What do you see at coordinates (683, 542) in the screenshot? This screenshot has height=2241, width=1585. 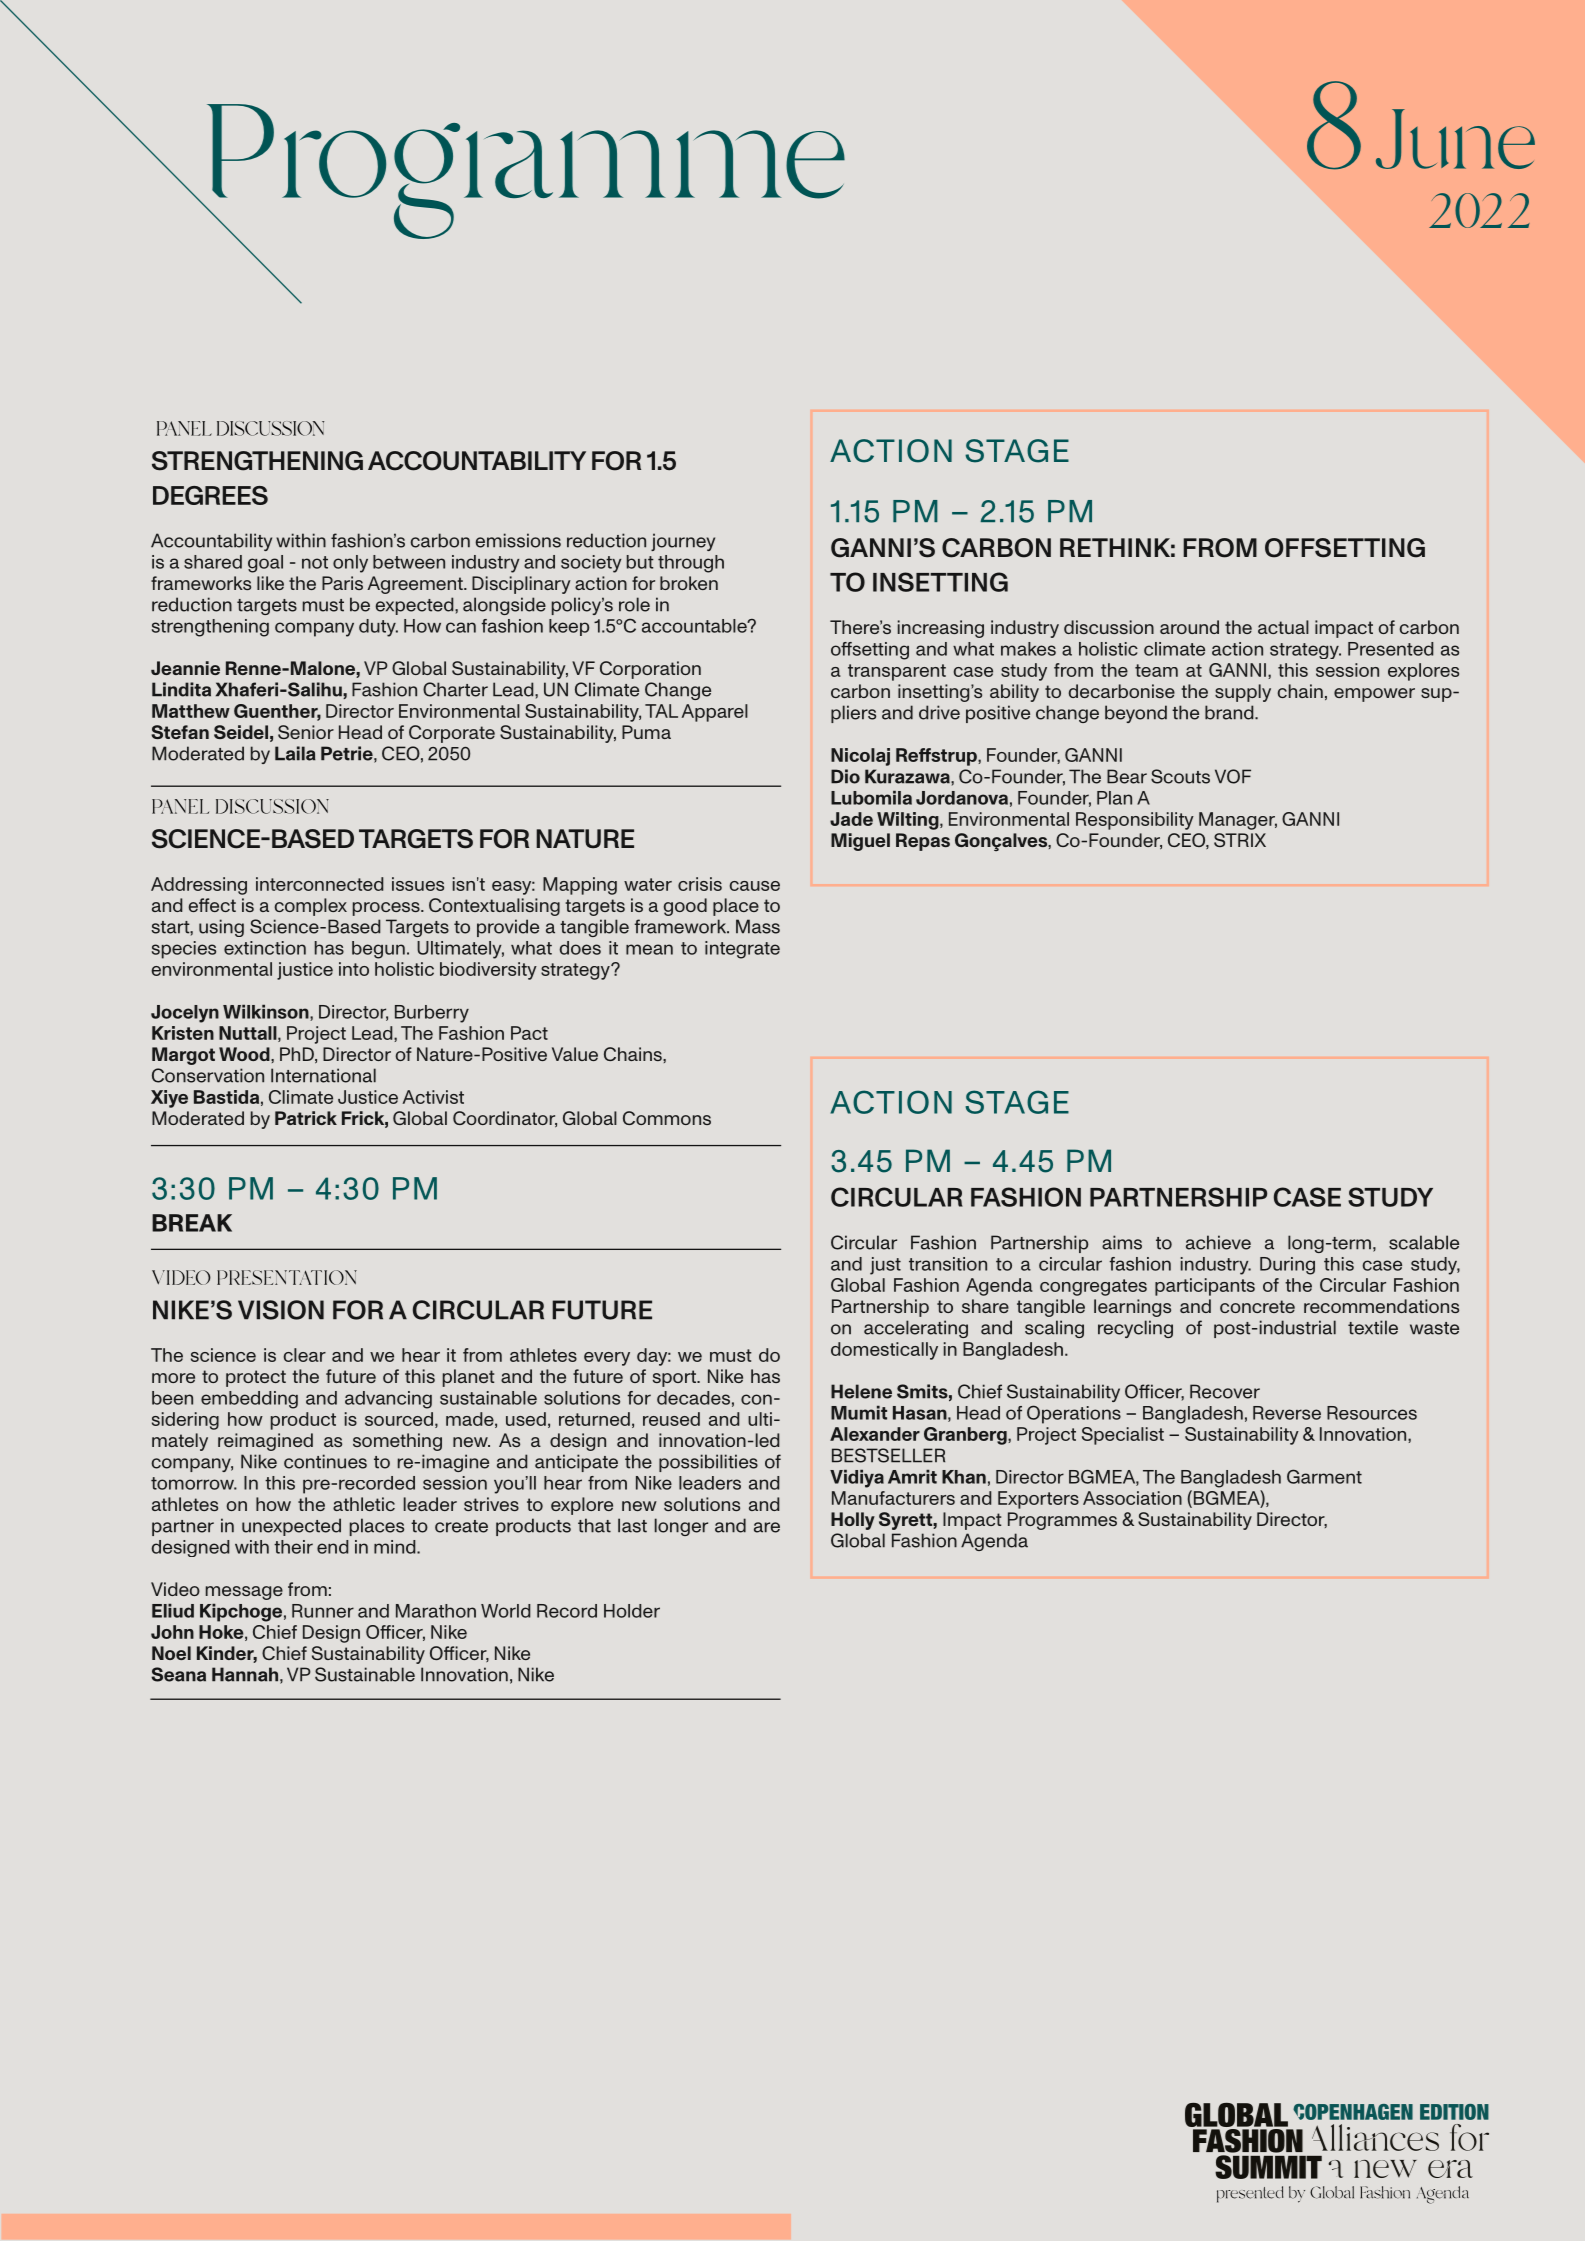 I see `journey` at bounding box center [683, 542].
